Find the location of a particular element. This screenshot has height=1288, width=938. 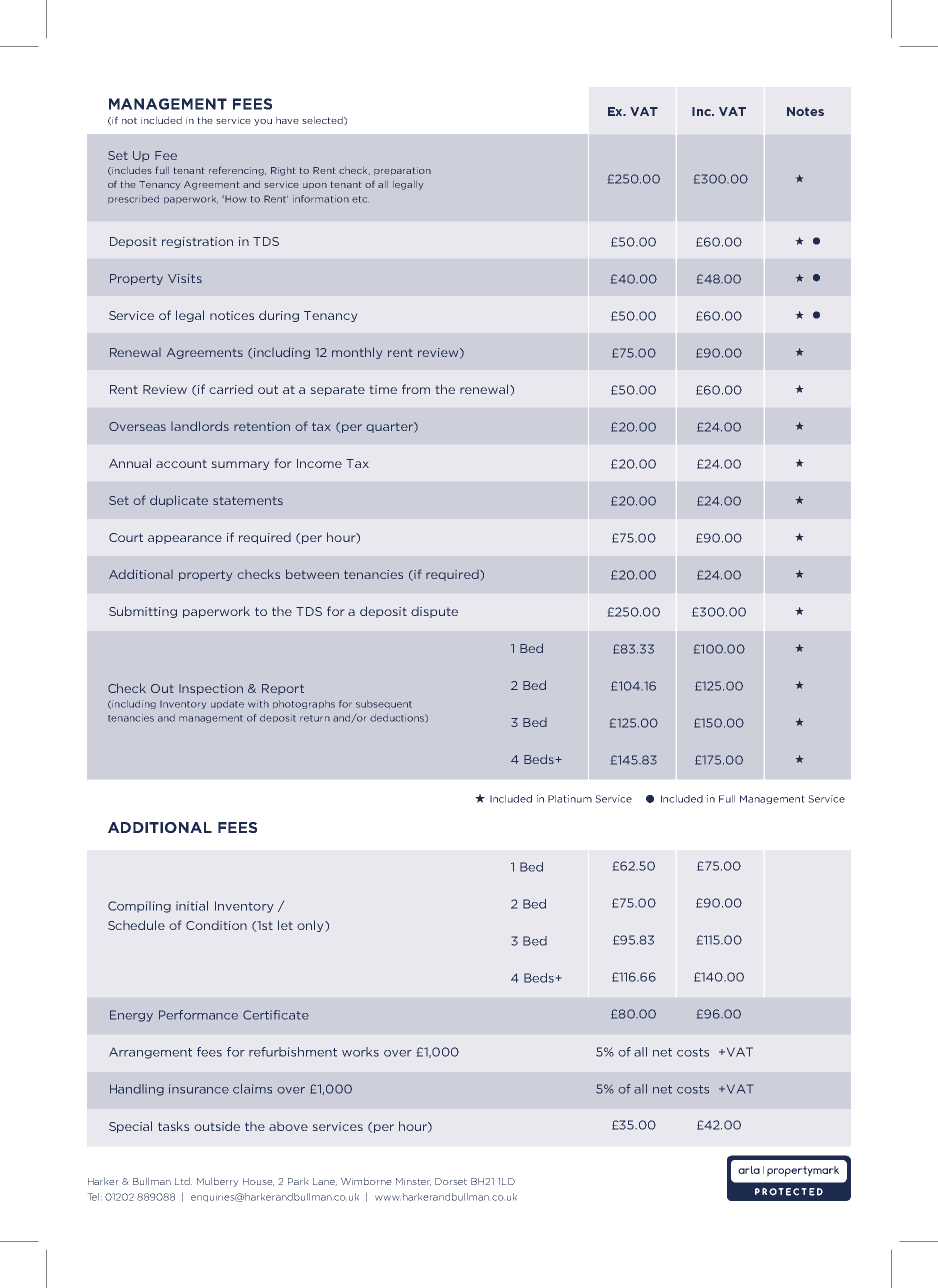

preparation is located at coordinates (402, 171).
